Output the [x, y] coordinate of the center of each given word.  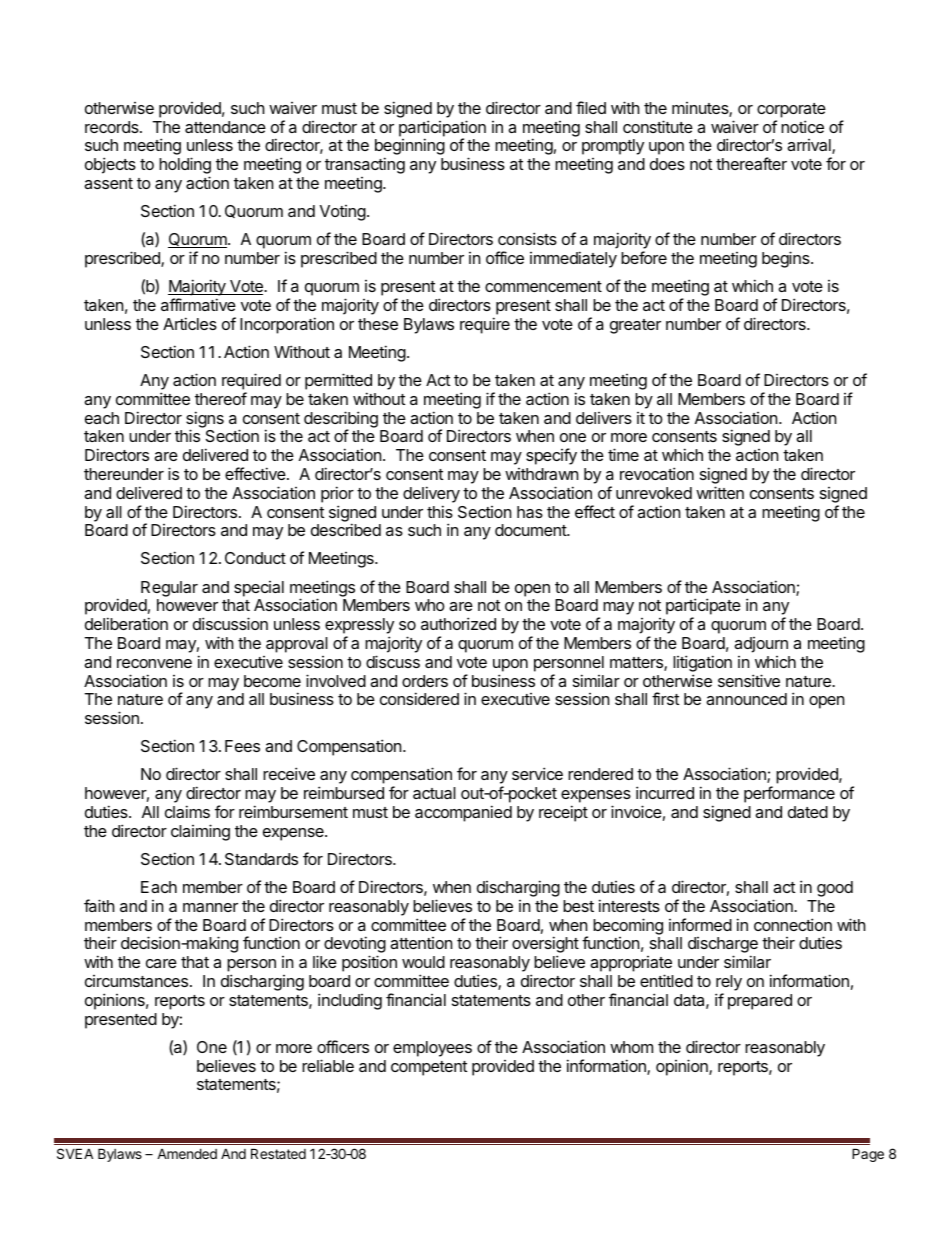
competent [429, 1068]
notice [802, 126]
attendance [225, 127]
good [835, 889]
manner [210, 907]
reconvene [154, 663]
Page [868, 1155]
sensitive [749, 680]
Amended [187, 1153]
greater [635, 326]
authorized [458, 623]
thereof [221, 398]
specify [551, 456]
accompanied [463, 813]
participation [442, 129]
